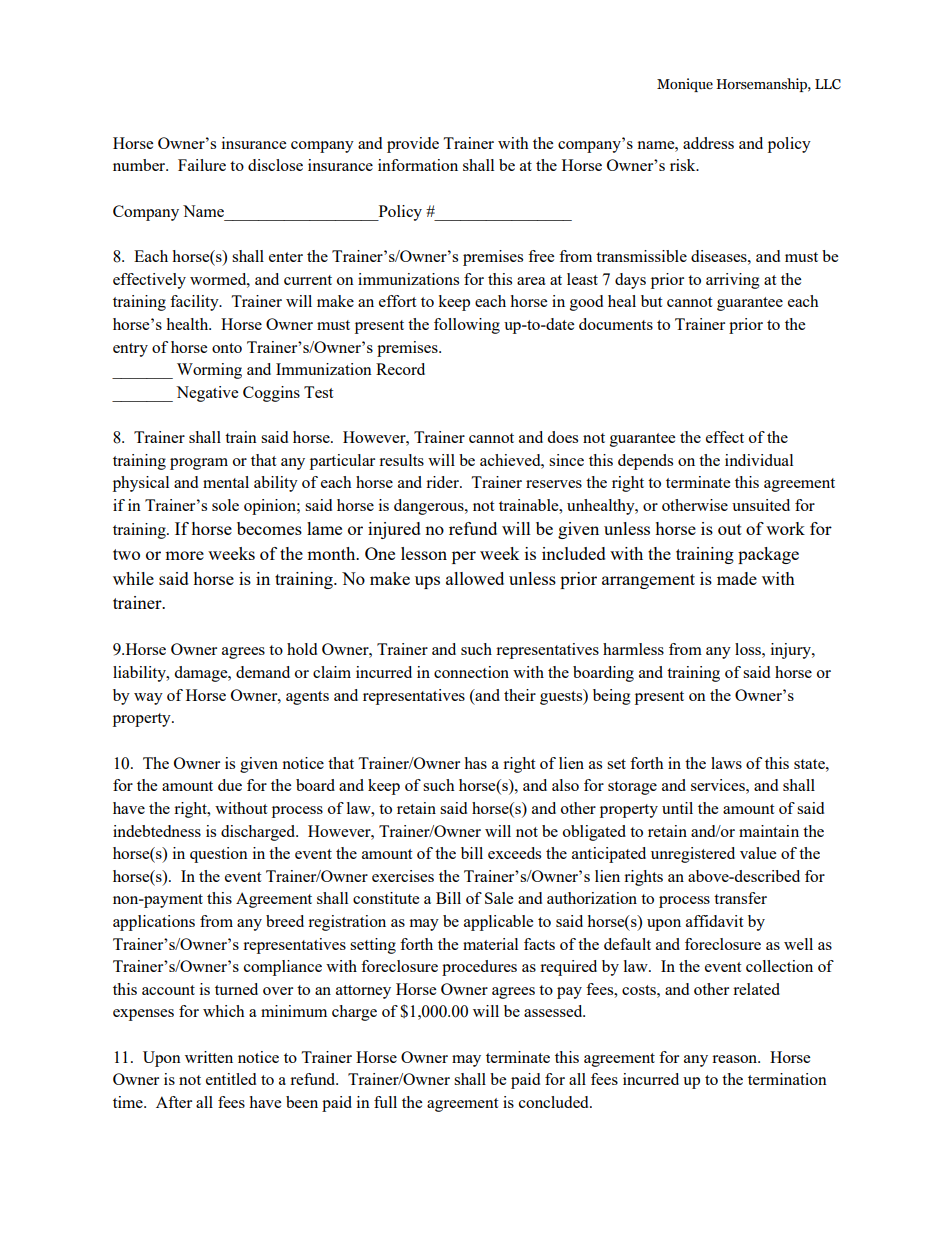 The height and width of the image is (1233, 952). What do you see at coordinates (555, 1102) in the image?
I see `concluded` at bounding box center [555, 1102].
